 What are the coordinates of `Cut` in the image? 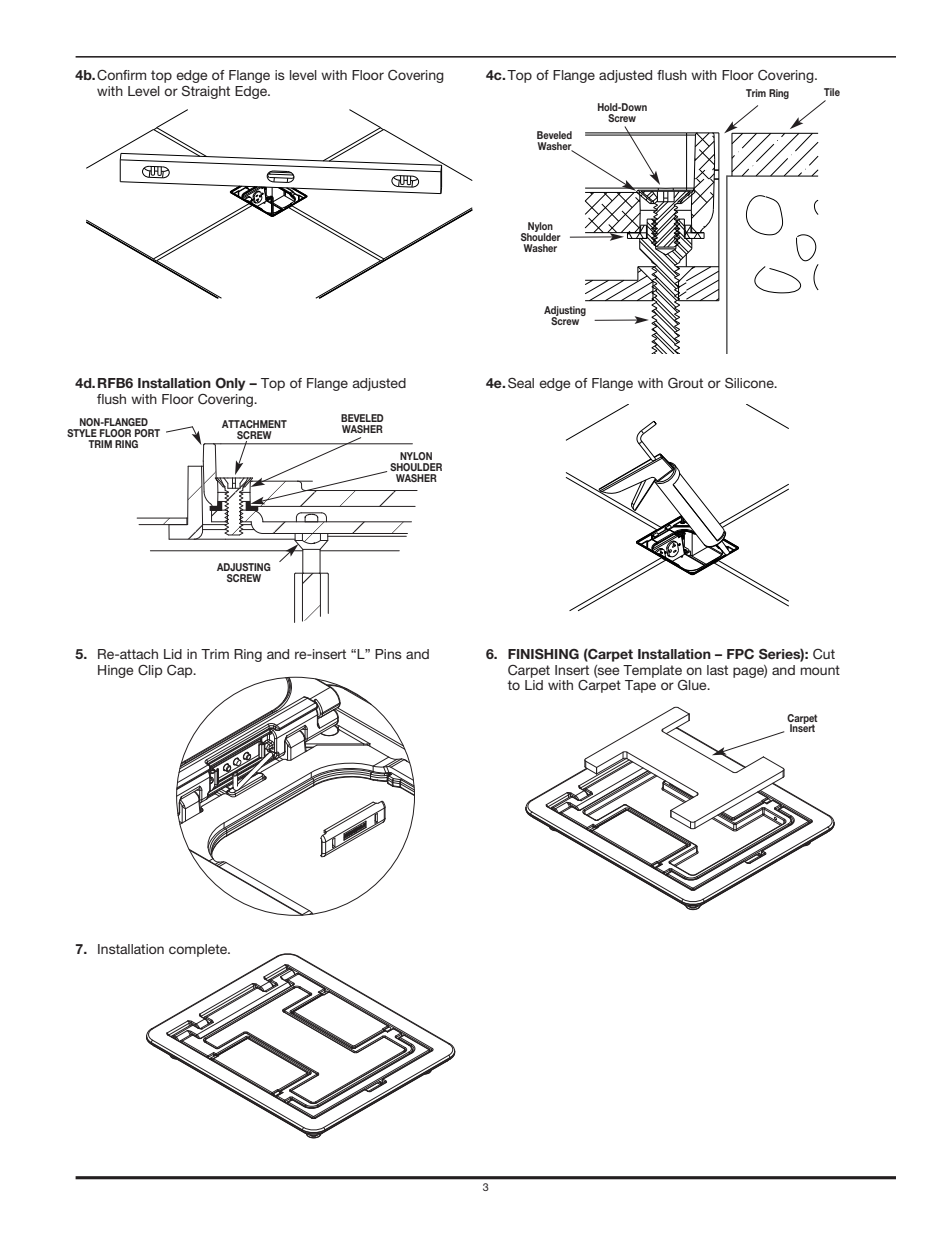 It's located at (824, 654).
